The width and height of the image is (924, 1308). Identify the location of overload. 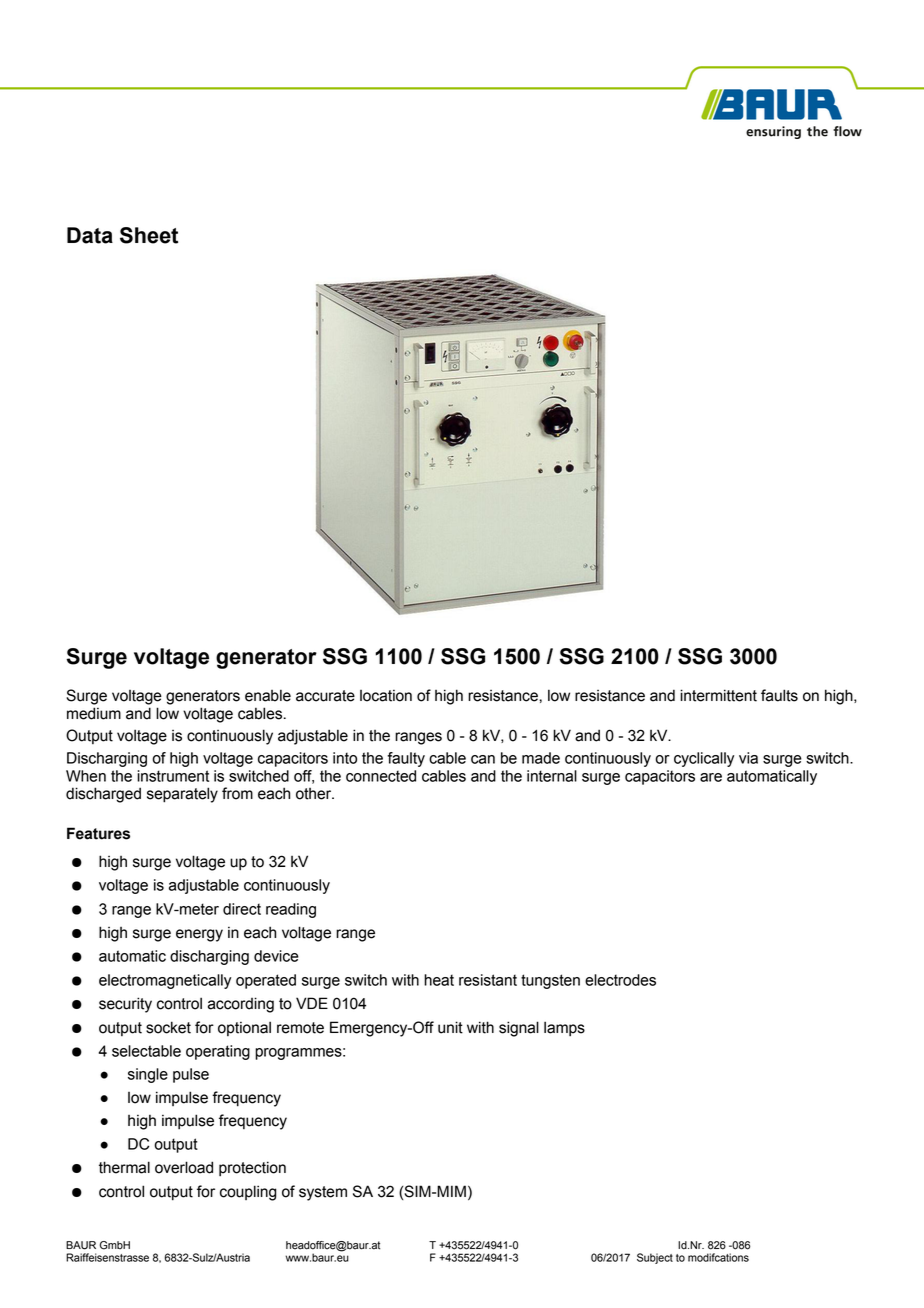
(184, 1167).
